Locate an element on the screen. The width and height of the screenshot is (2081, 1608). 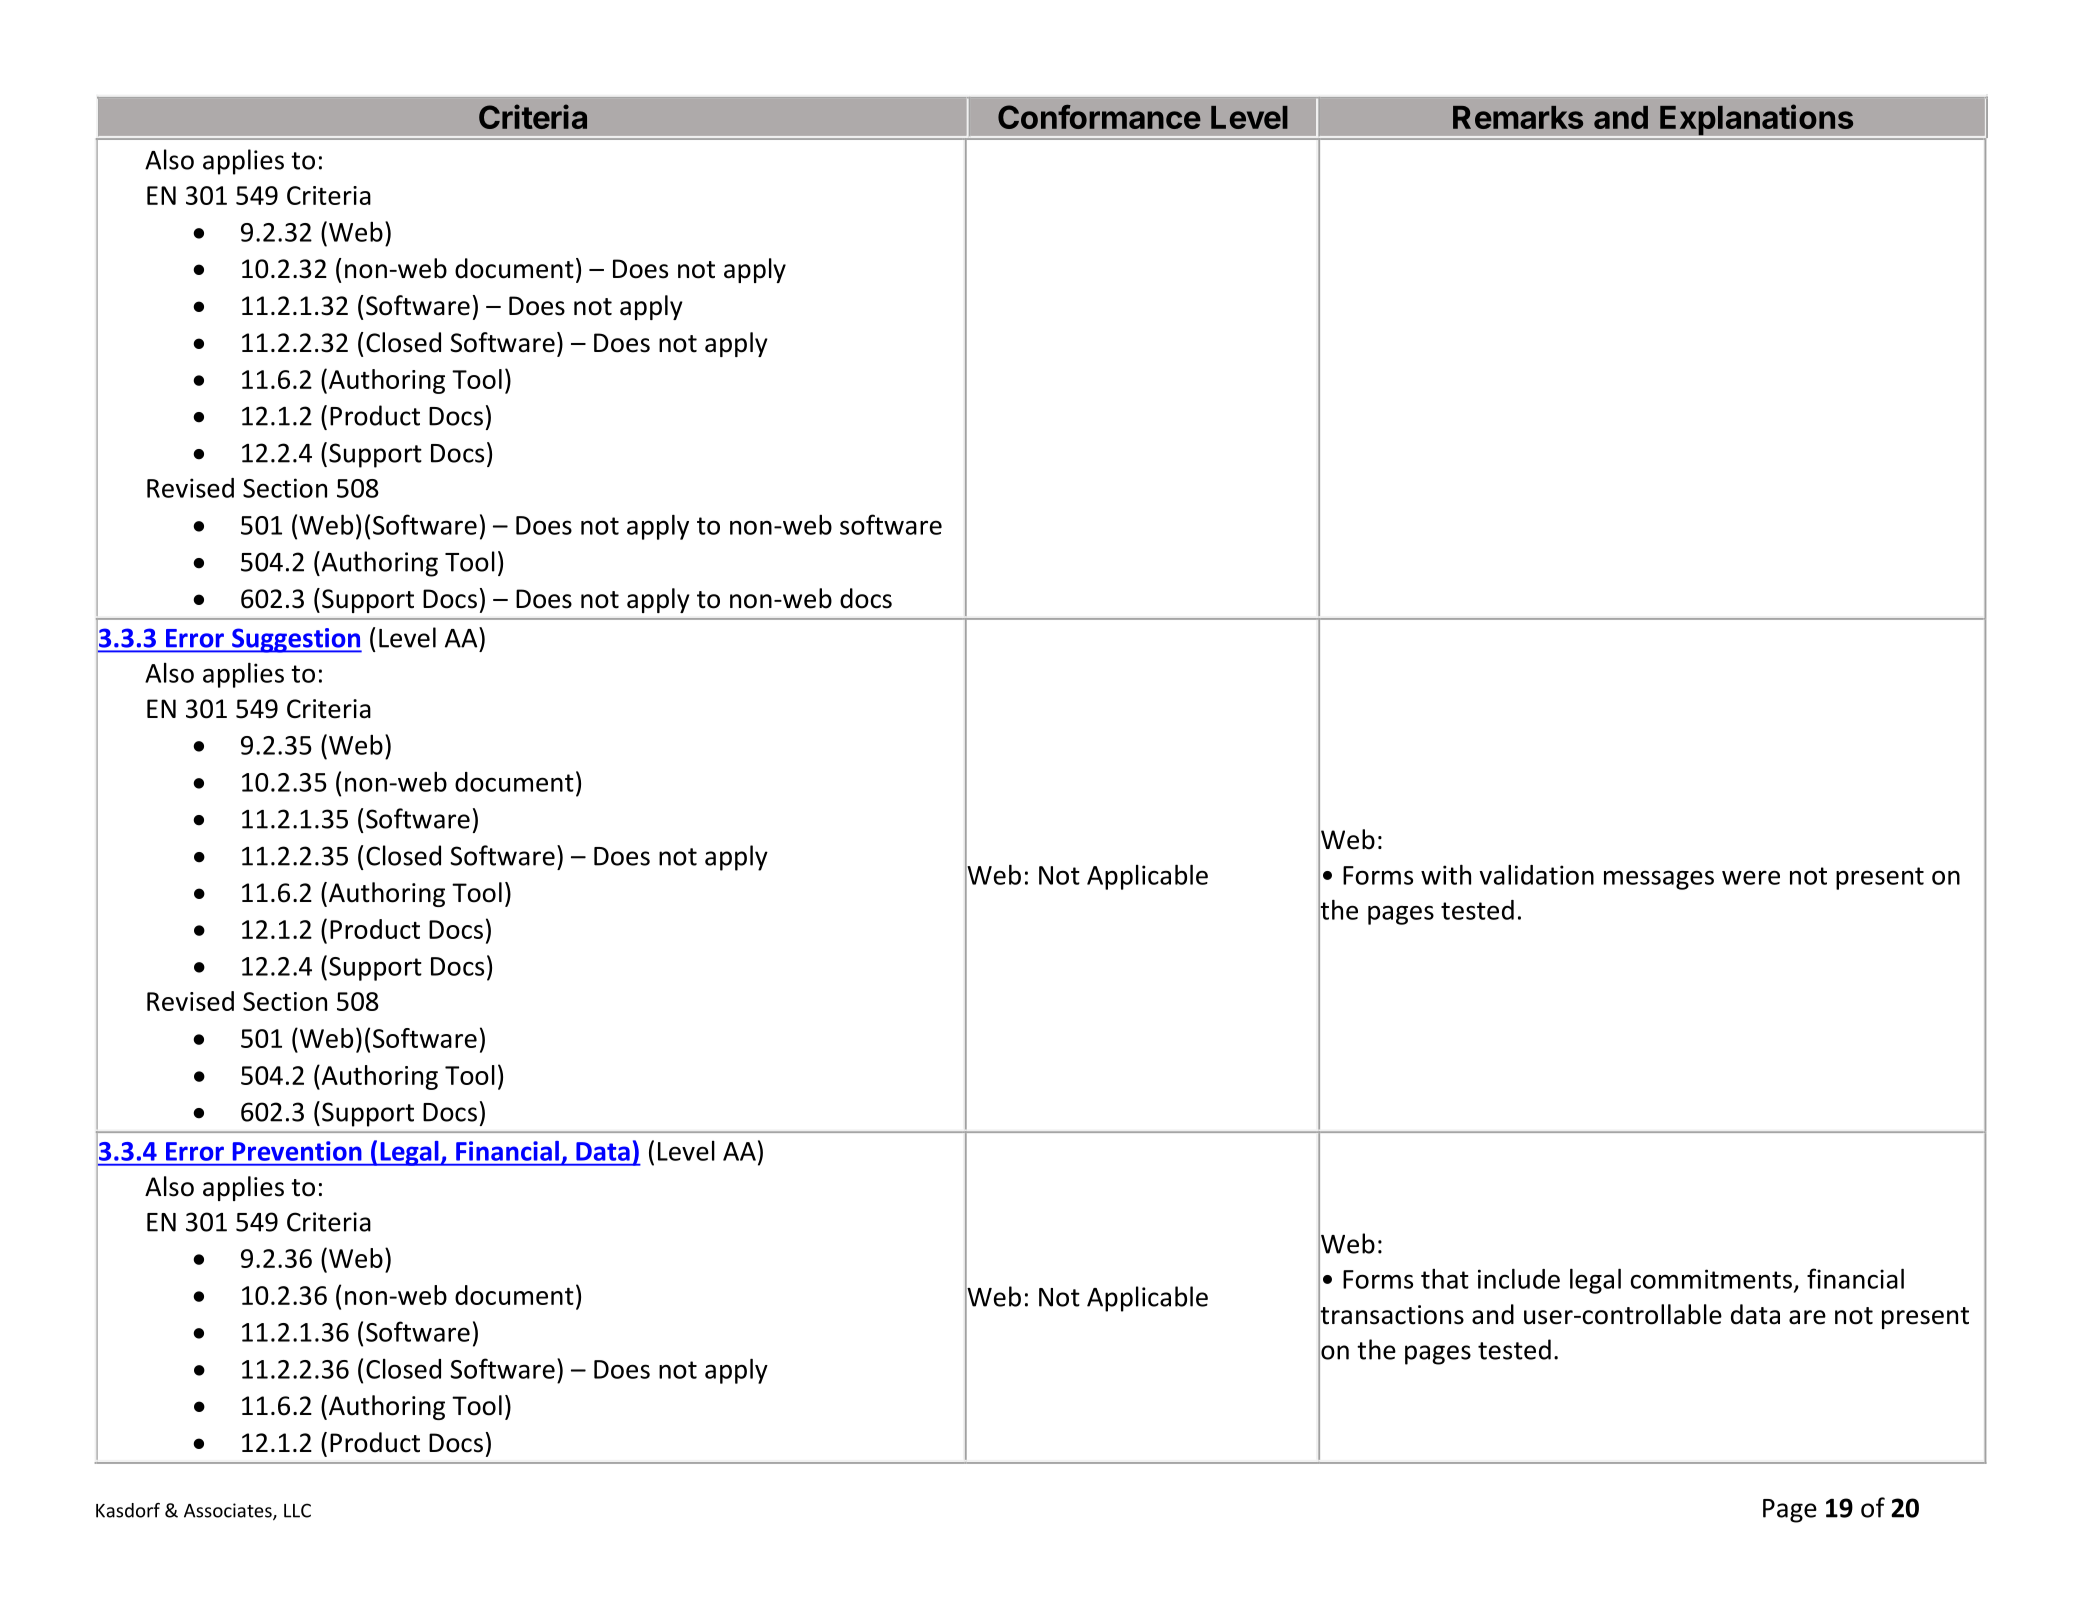
Explanations is located at coordinates (1756, 121).
